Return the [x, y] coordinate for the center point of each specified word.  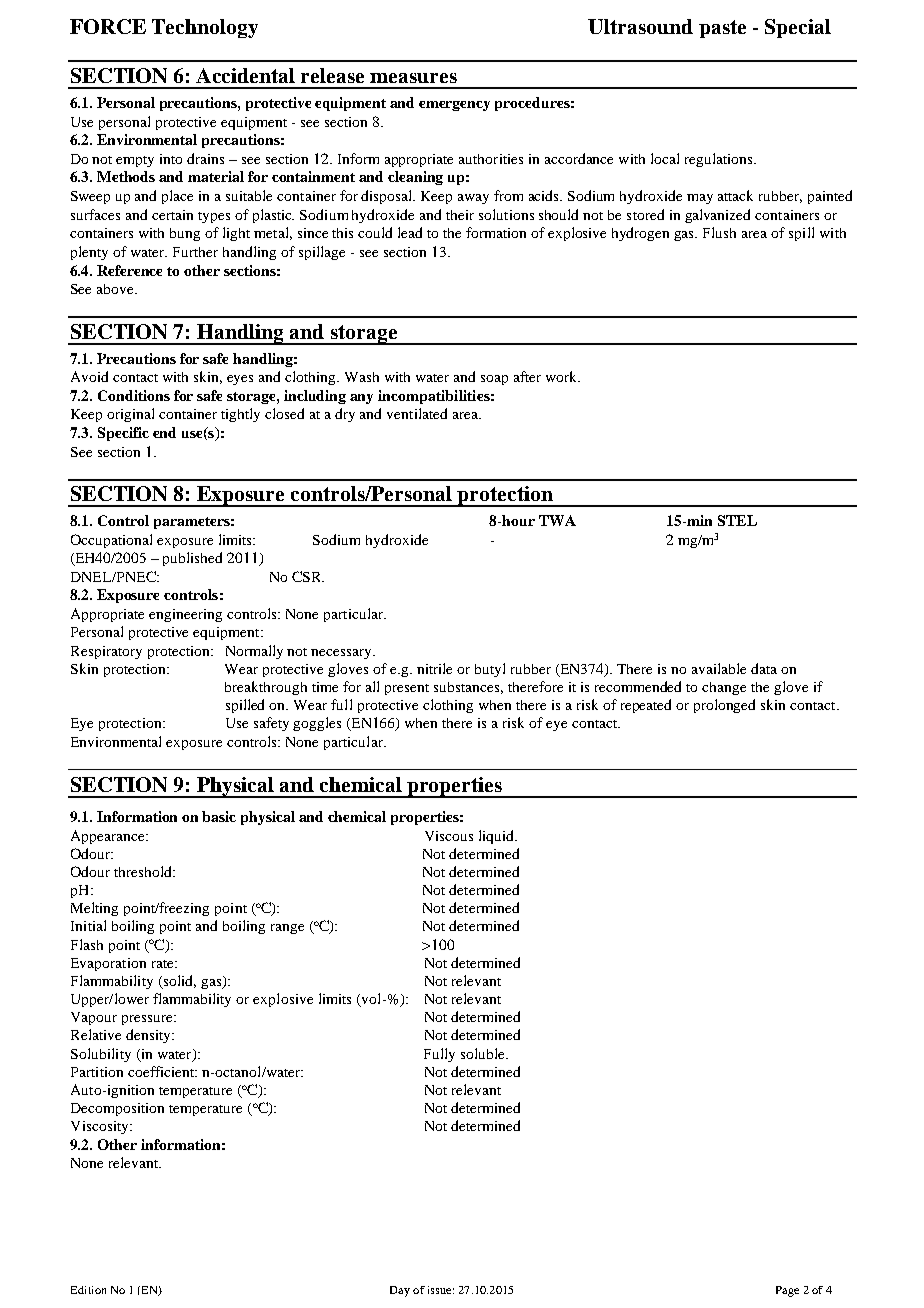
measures [413, 78]
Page [787, 1291]
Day [400, 1291]
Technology [205, 28]
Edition [88, 1290]
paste [722, 29]
